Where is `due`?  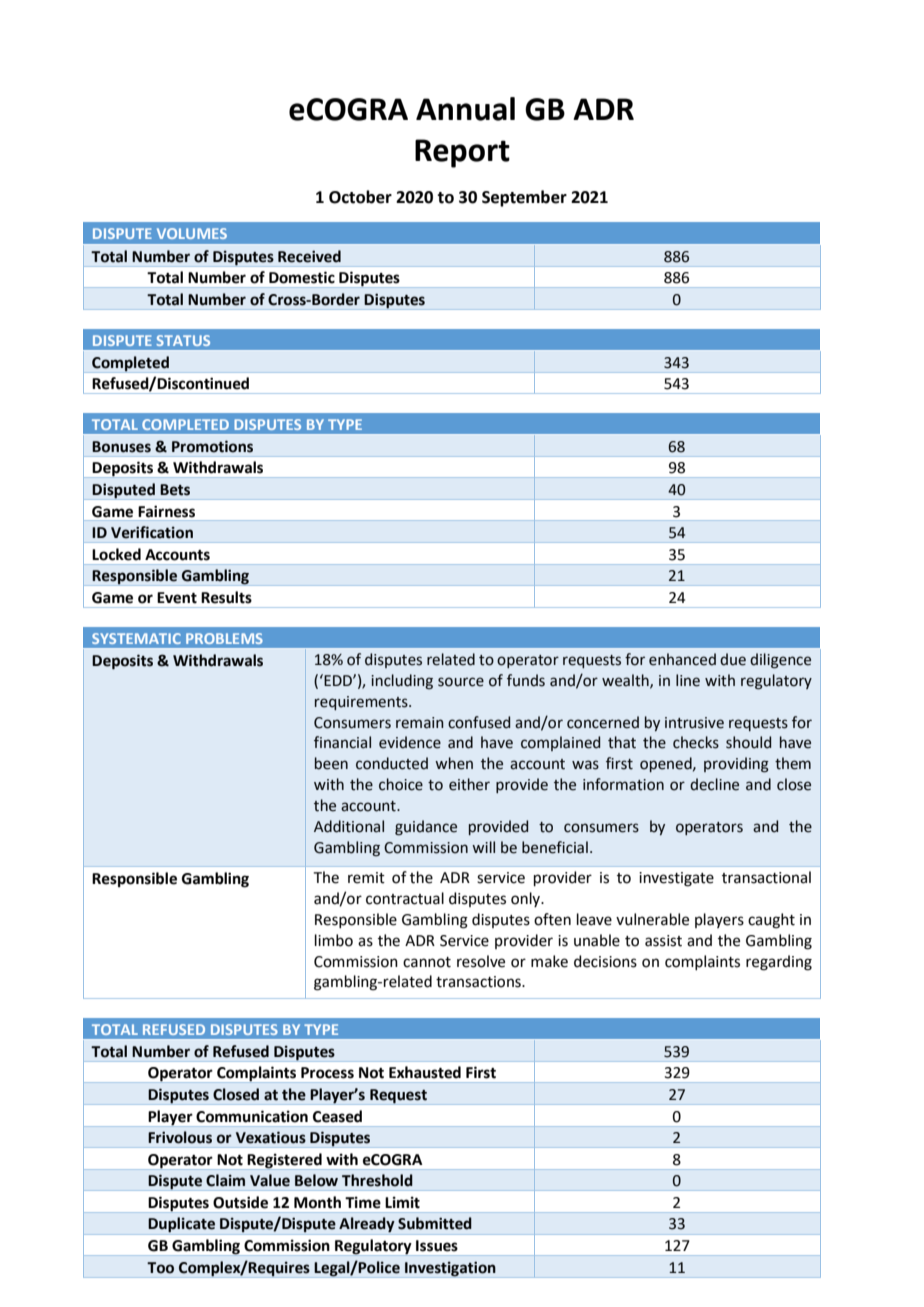 due is located at coordinates (733, 659).
